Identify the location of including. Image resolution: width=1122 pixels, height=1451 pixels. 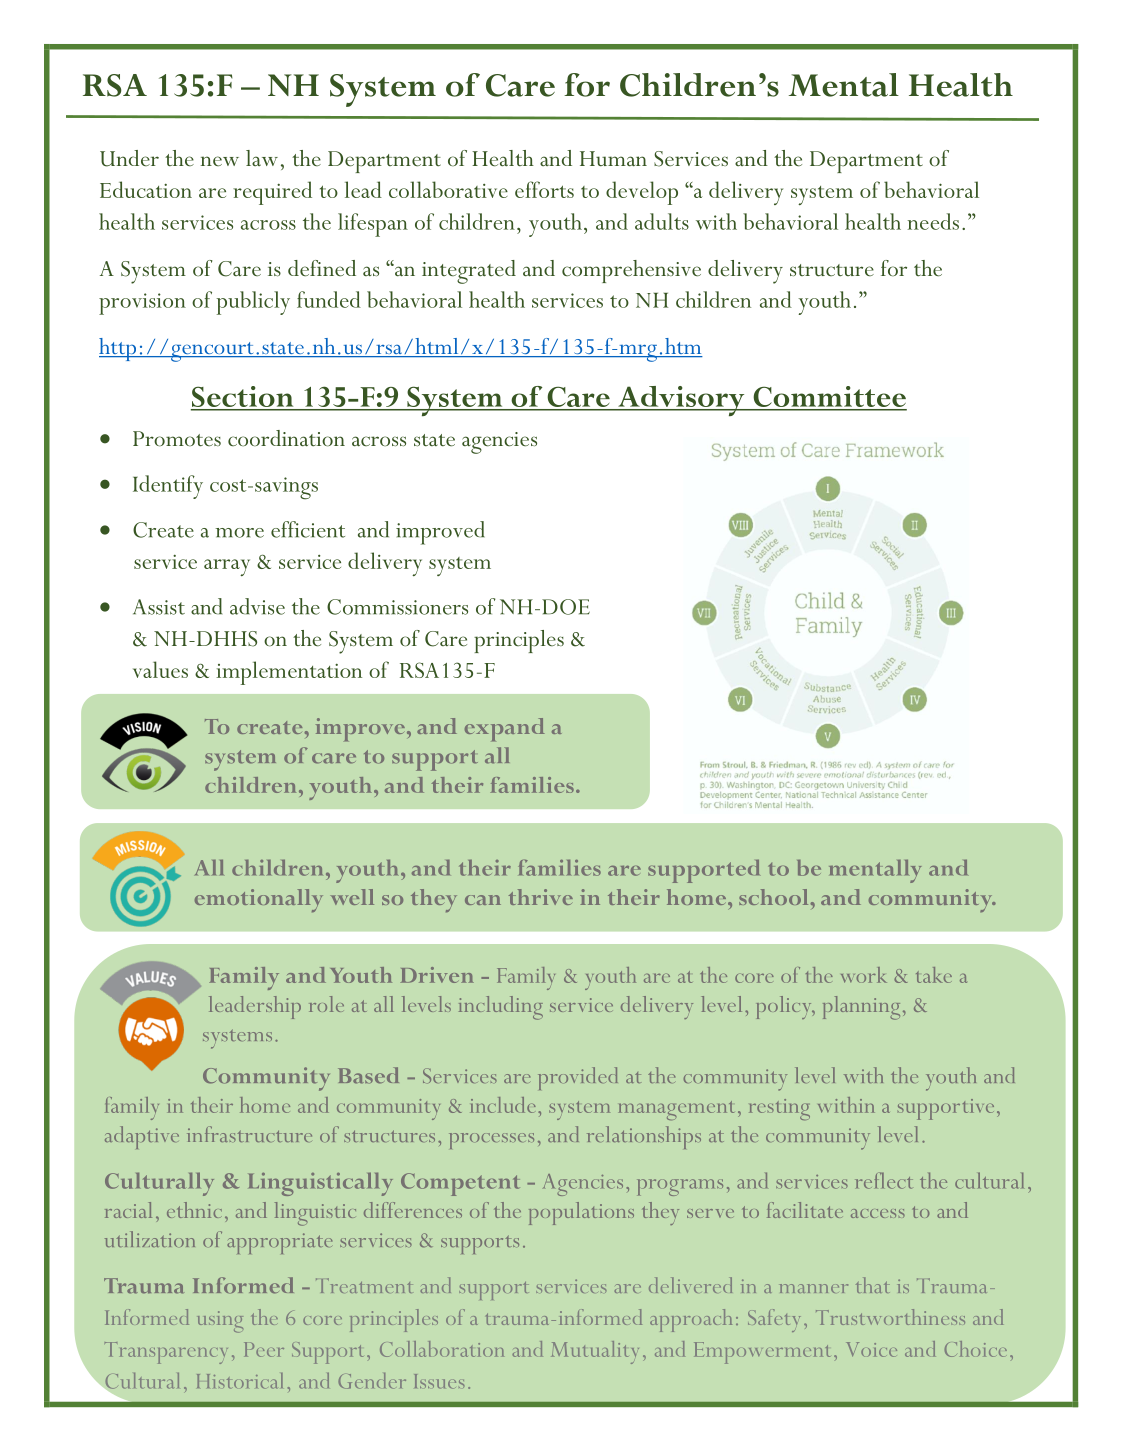
(501, 1008).
